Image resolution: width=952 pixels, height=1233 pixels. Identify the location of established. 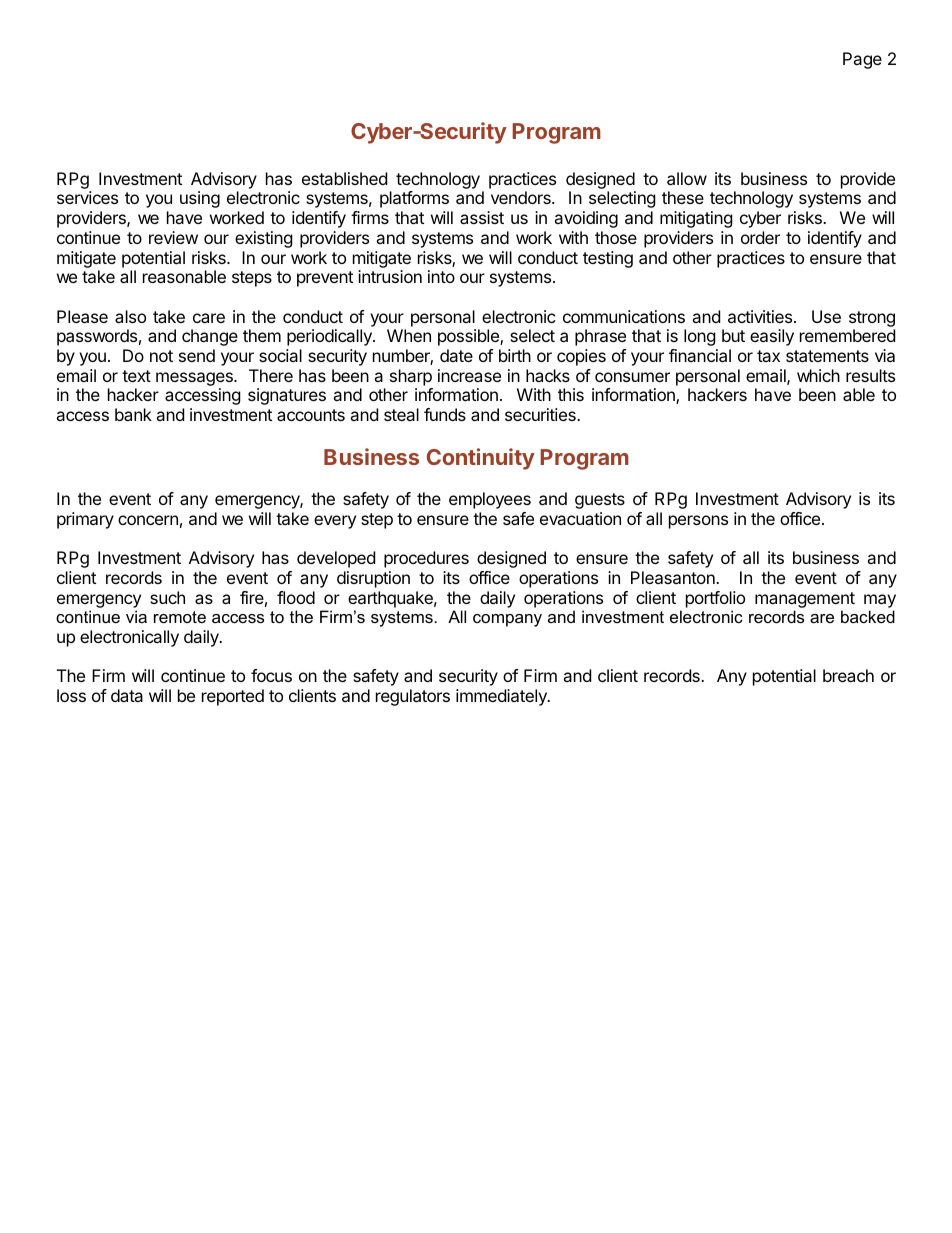
(344, 178).
